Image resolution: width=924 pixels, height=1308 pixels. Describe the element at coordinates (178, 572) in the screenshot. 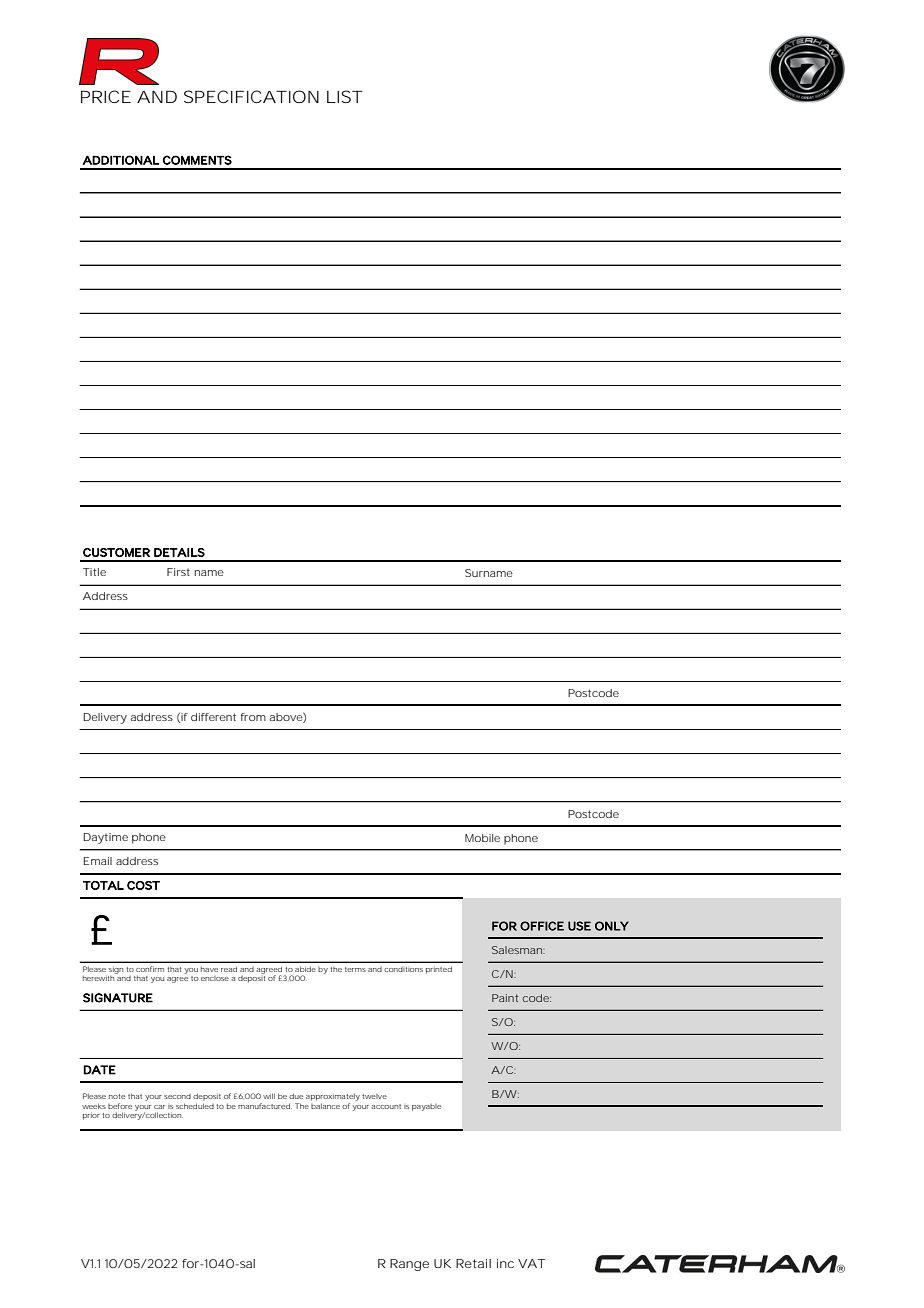

I see `First` at that location.
